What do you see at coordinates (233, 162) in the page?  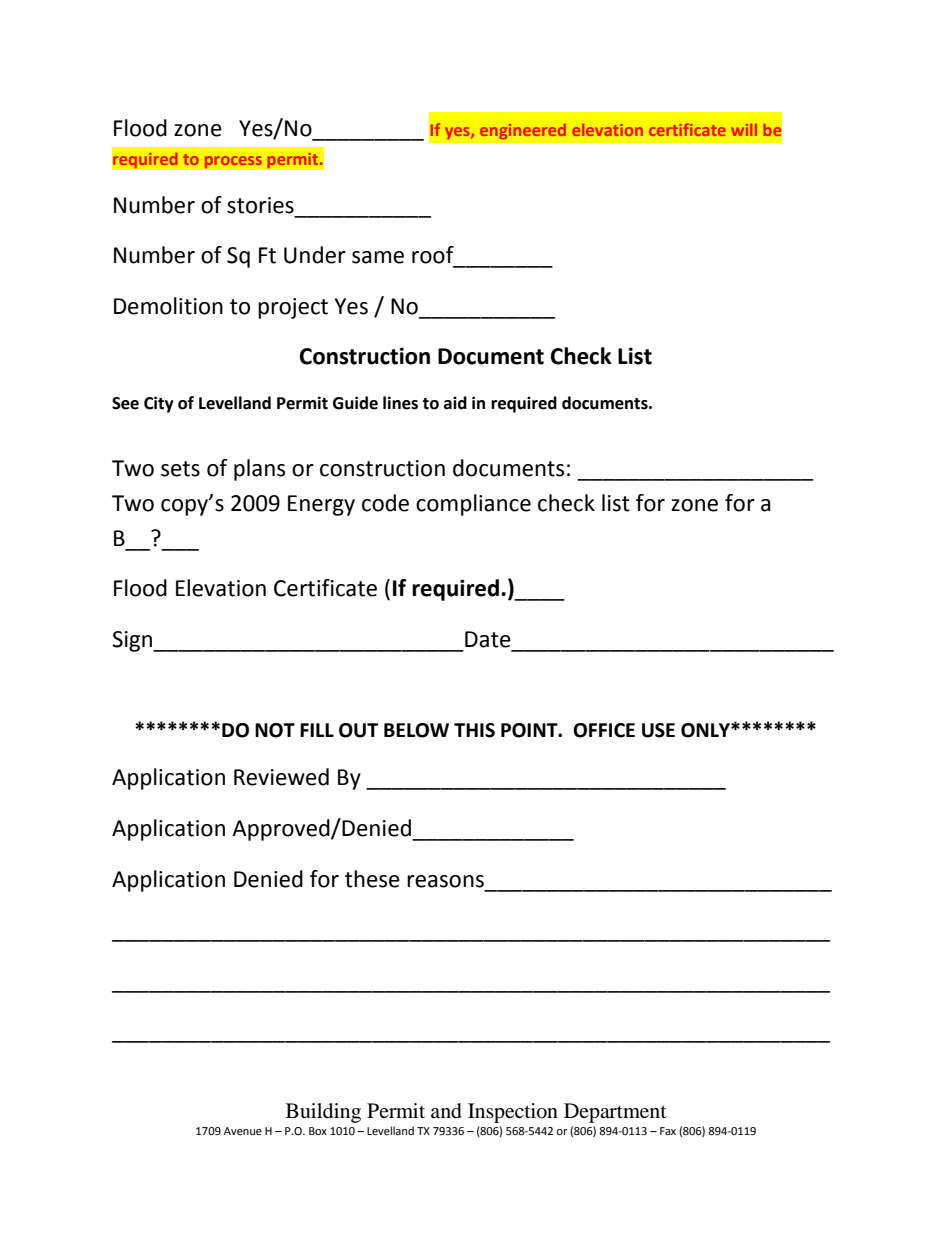 I see `process` at bounding box center [233, 162].
